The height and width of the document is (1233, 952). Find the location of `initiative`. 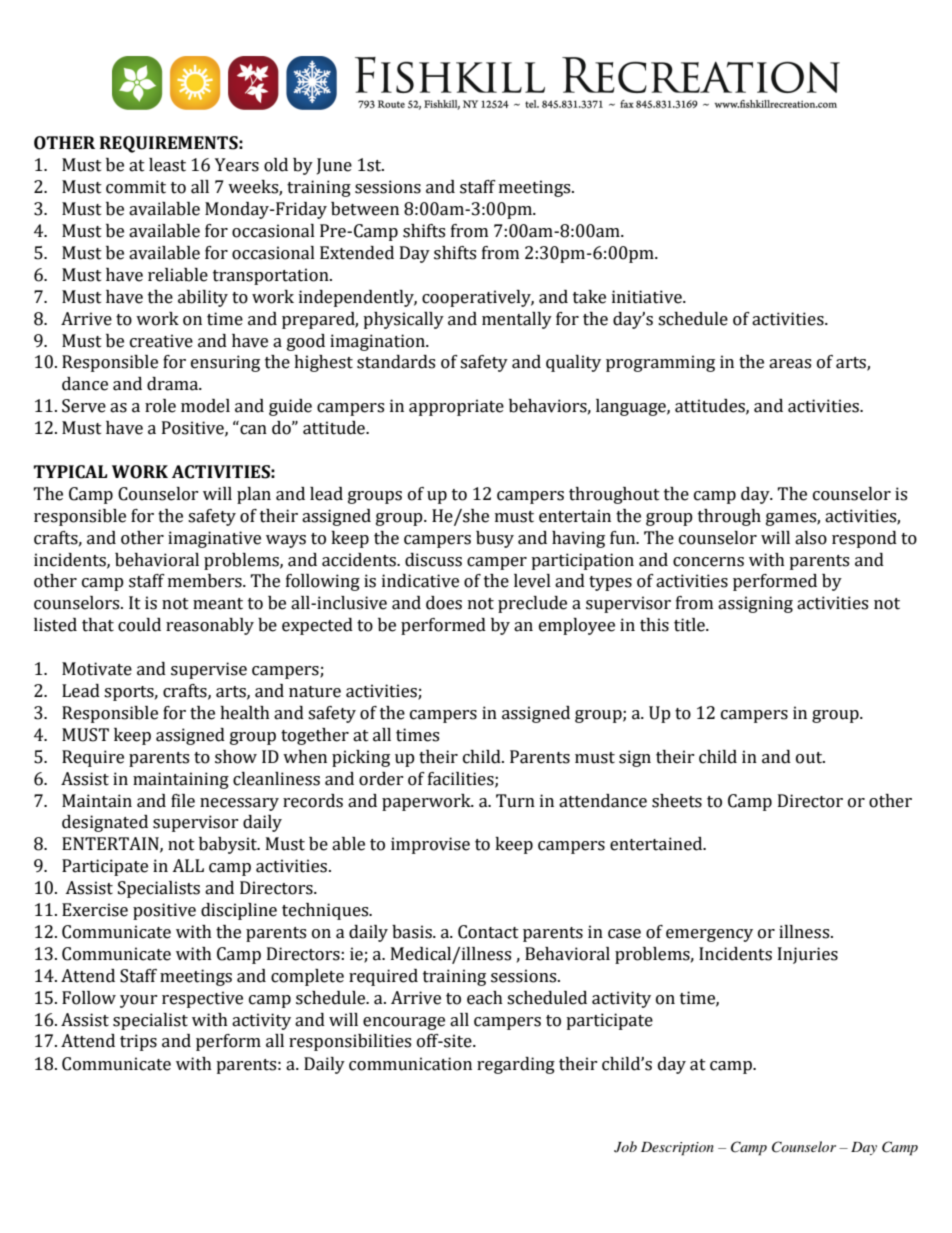

initiative is located at coordinates (648, 297).
